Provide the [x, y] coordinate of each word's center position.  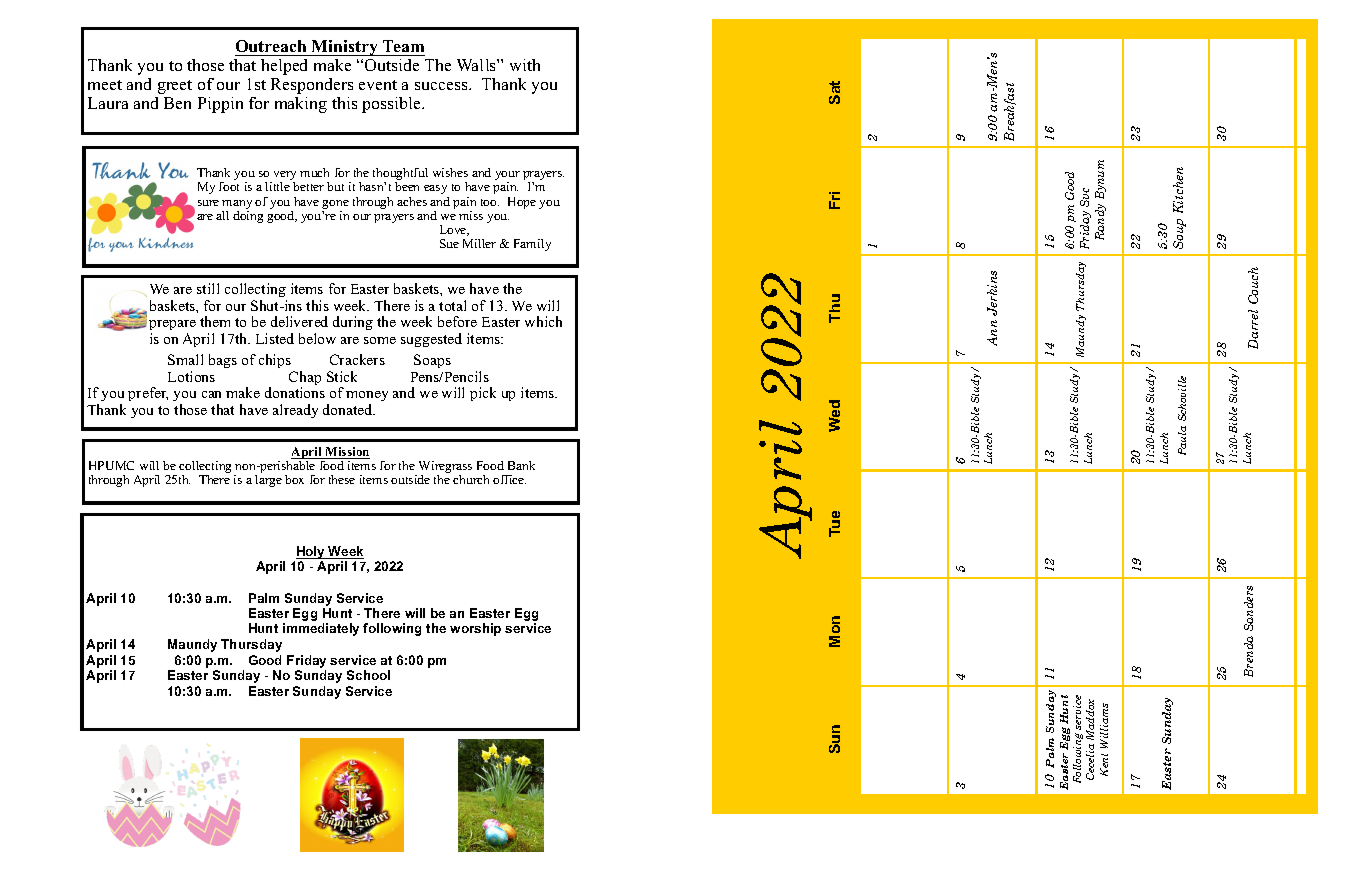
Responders [312, 86]
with [525, 65]
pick [483, 394]
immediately [321, 629]
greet [175, 87]
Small [185, 359]
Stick [342, 376]
